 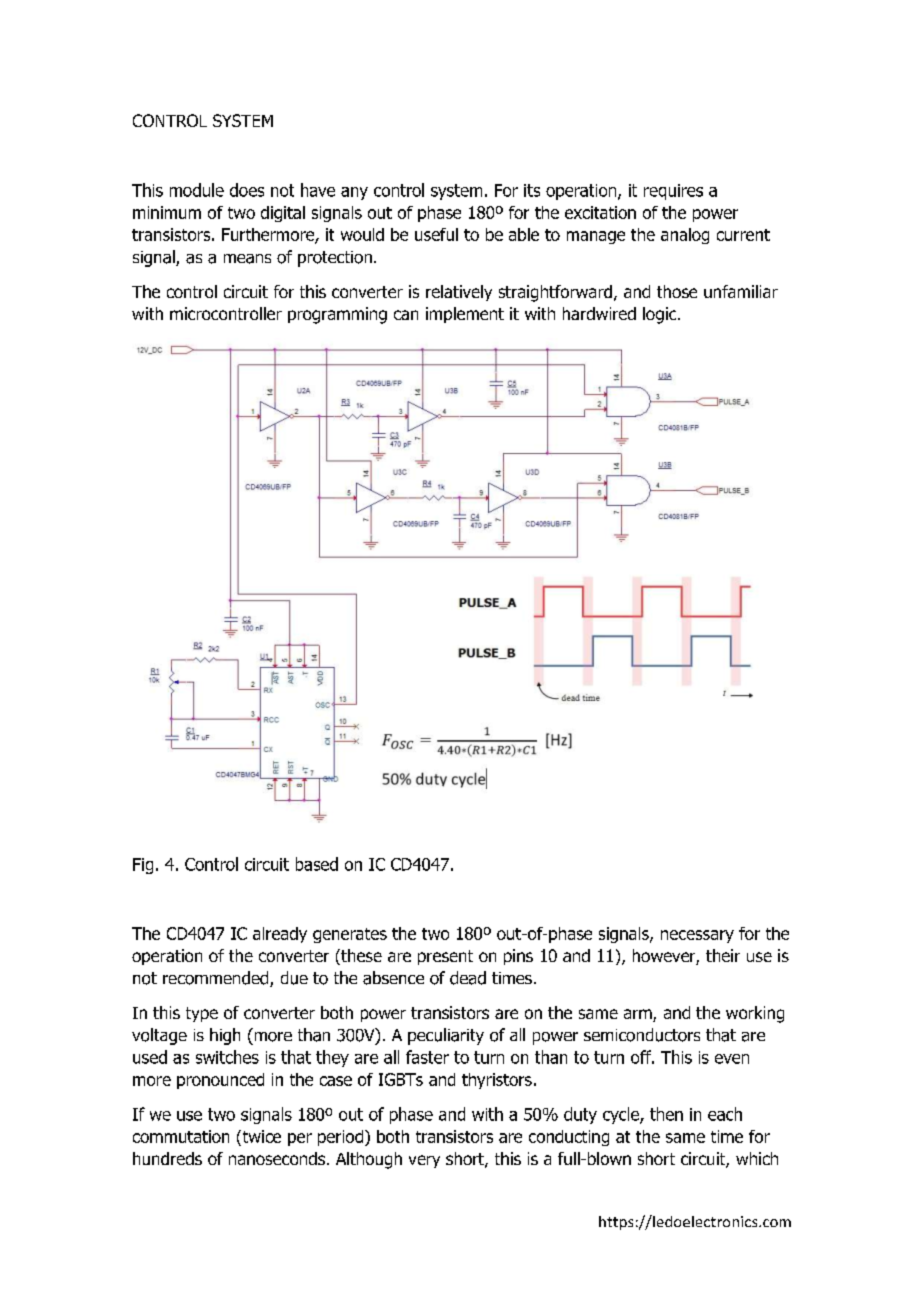 What do you see at coordinates (143, 866) in the screenshot?
I see `Fig` at bounding box center [143, 866].
